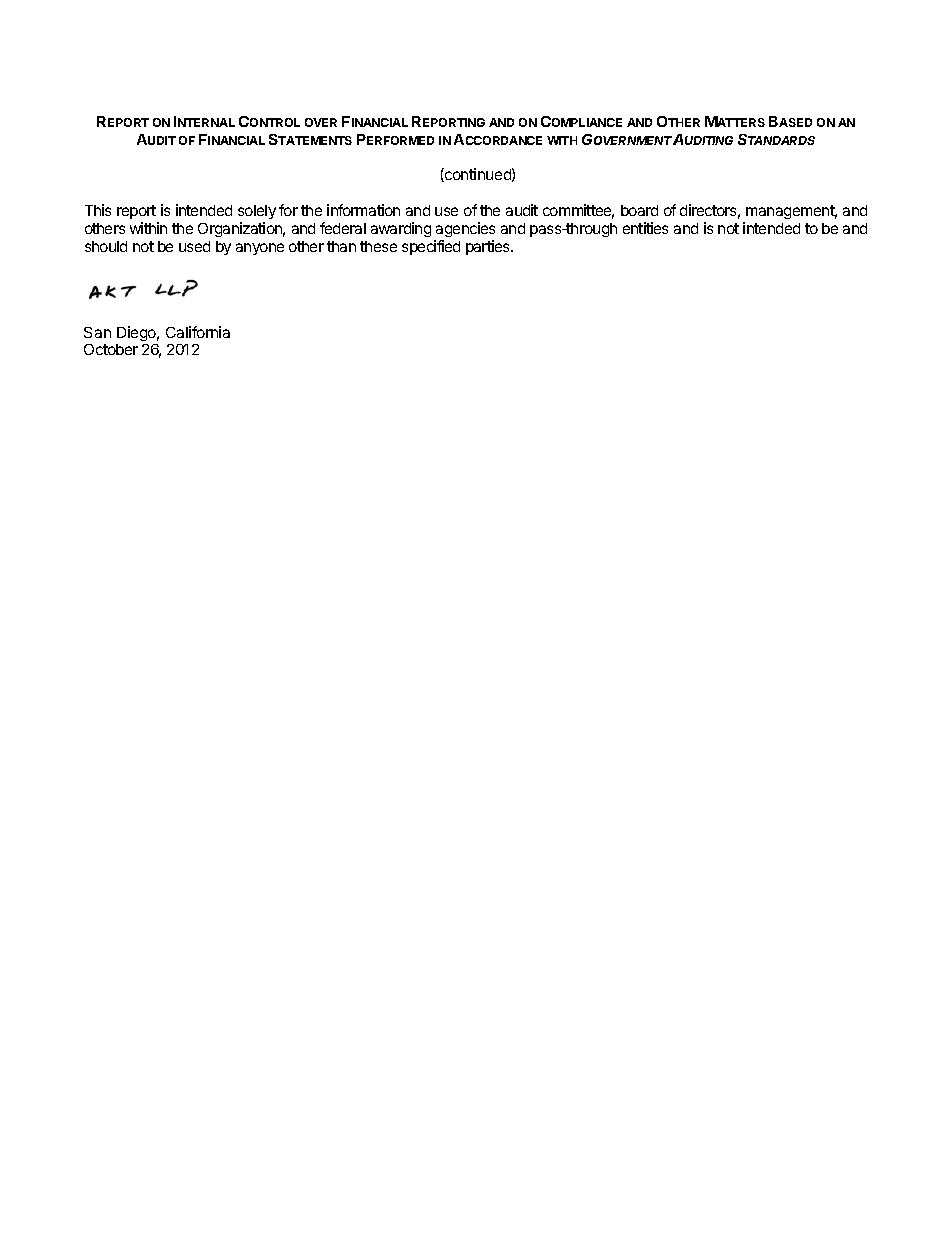 The image size is (952, 1233). Describe the element at coordinates (111, 349) in the screenshot. I see `October` at that location.
